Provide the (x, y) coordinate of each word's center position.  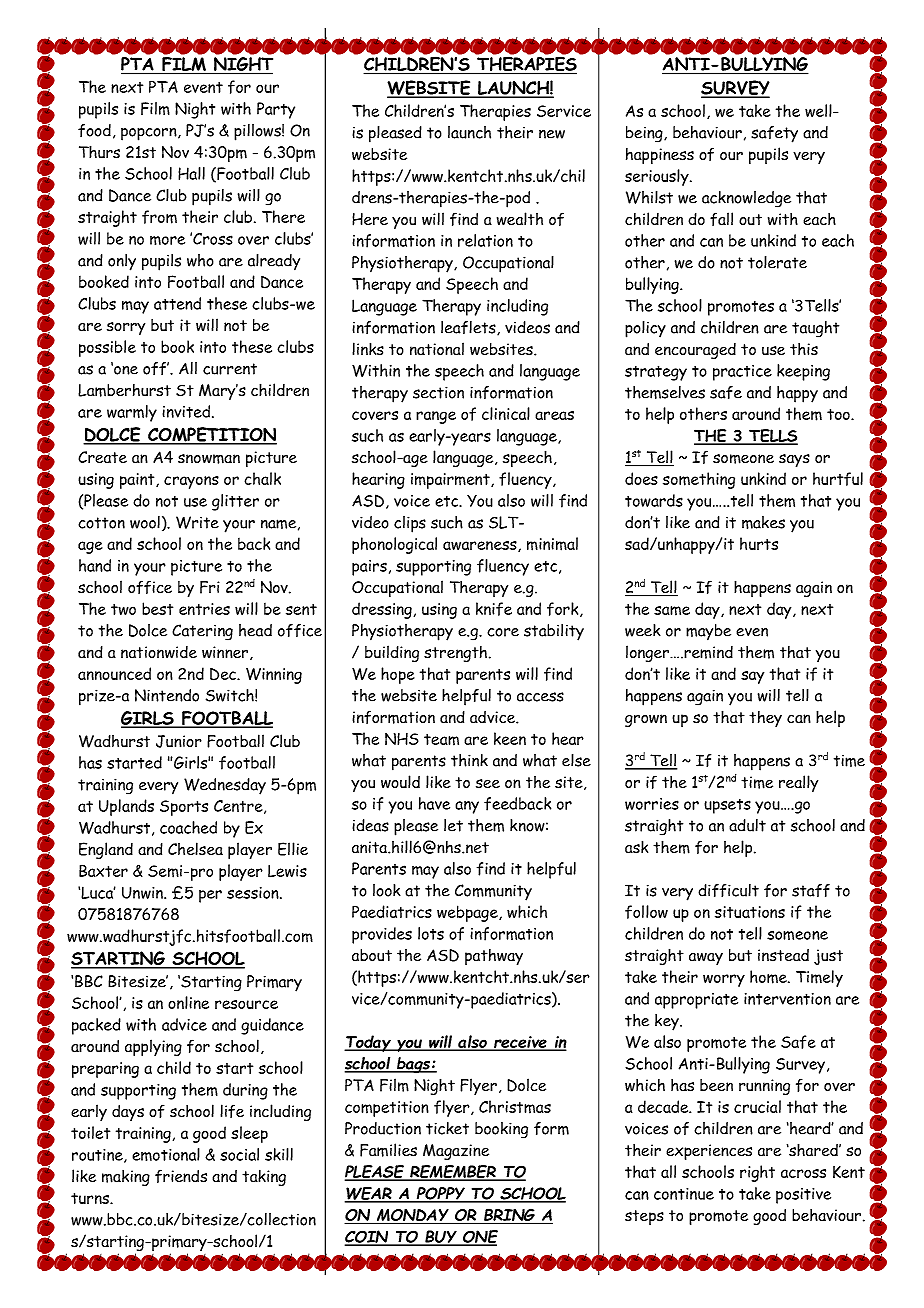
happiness (660, 156)
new (552, 134)
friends (181, 1176)
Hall (191, 173)
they (765, 719)
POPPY (441, 1194)
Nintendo (167, 695)
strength (455, 654)
